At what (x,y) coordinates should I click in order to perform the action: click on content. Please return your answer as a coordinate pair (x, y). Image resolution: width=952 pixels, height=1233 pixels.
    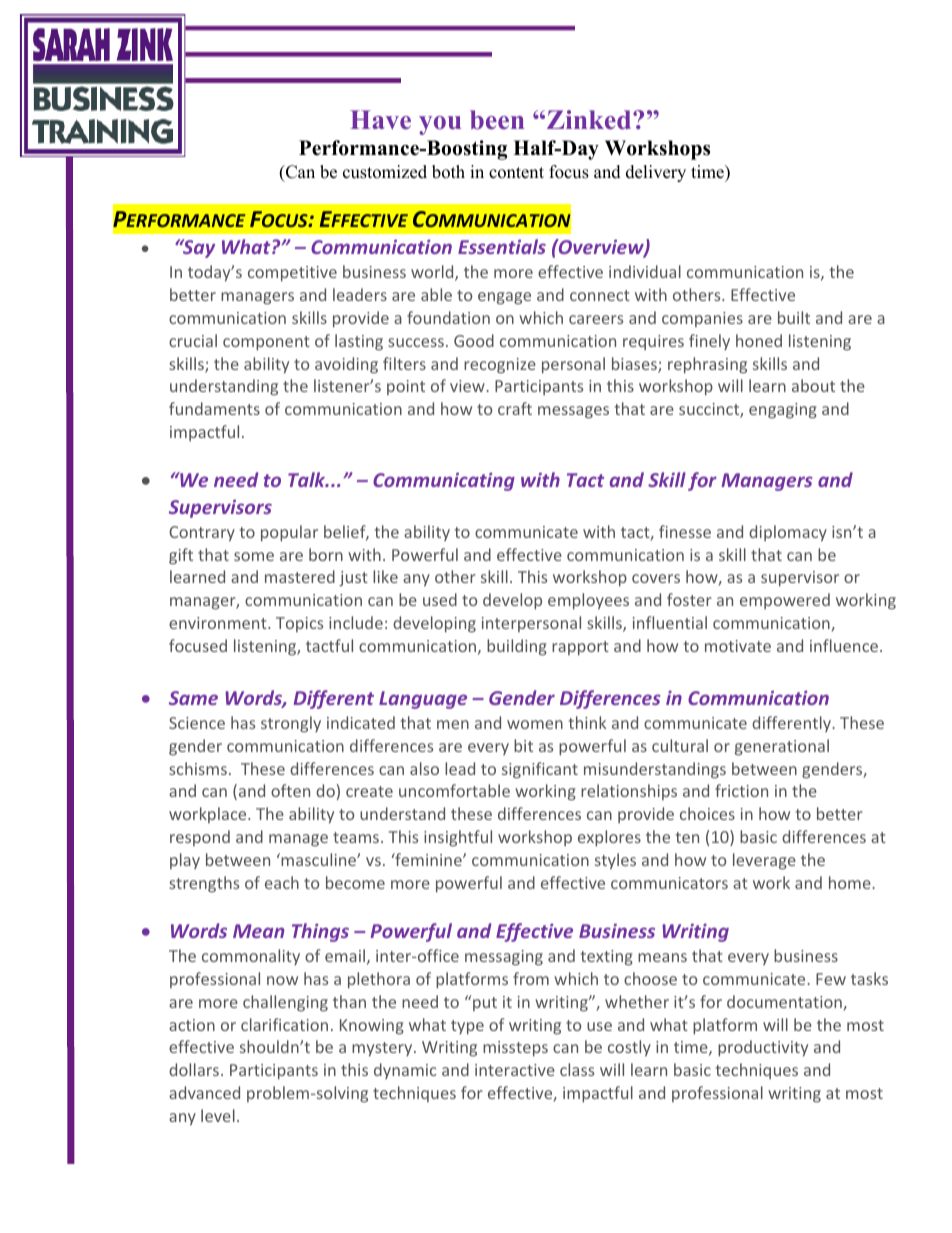
    Looking at the image, I should click on (516, 173).
